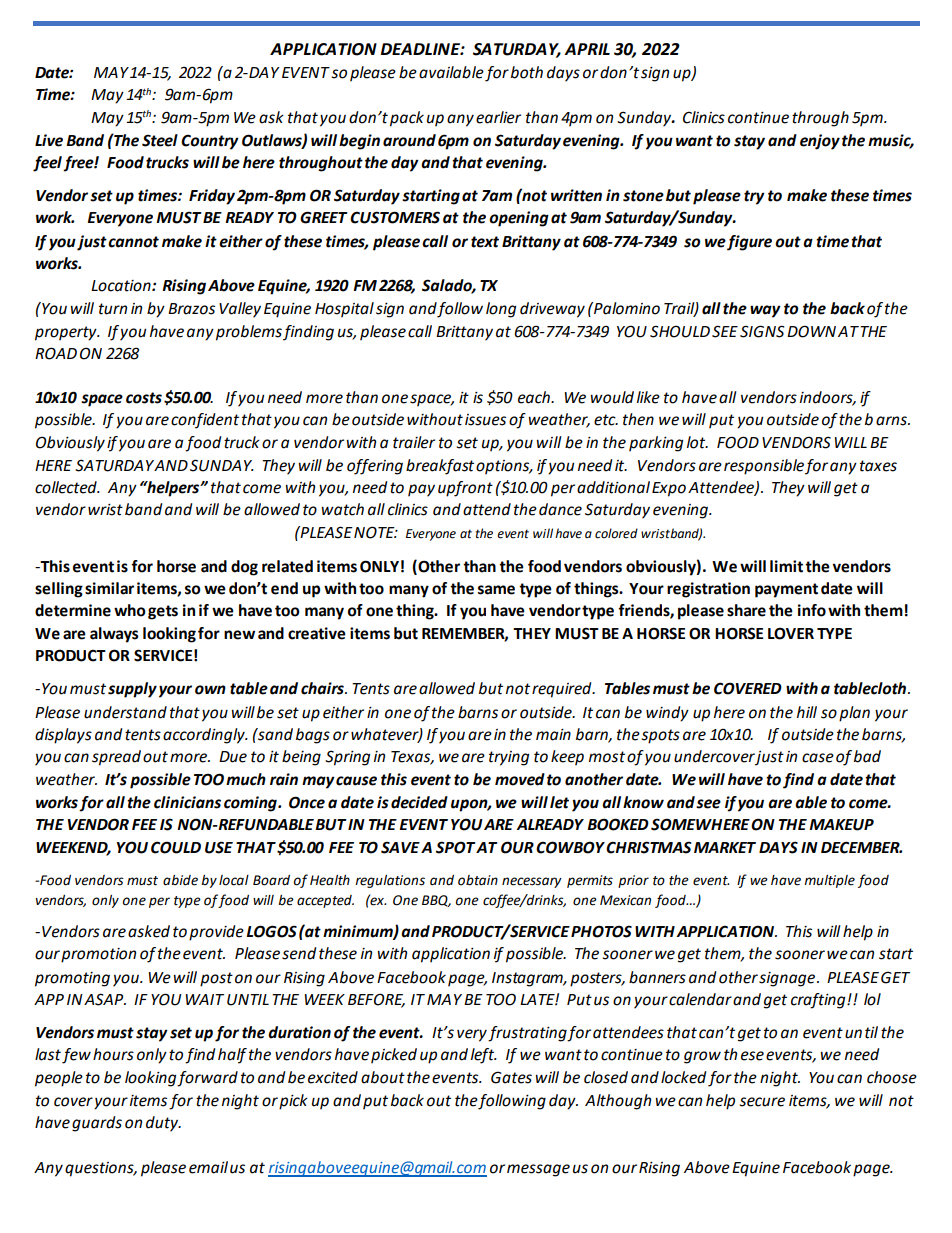 This image has width=952, height=1233. What do you see at coordinates (163, 1124) in the image?
I see `duty` at bounding box center [163, 1124].
